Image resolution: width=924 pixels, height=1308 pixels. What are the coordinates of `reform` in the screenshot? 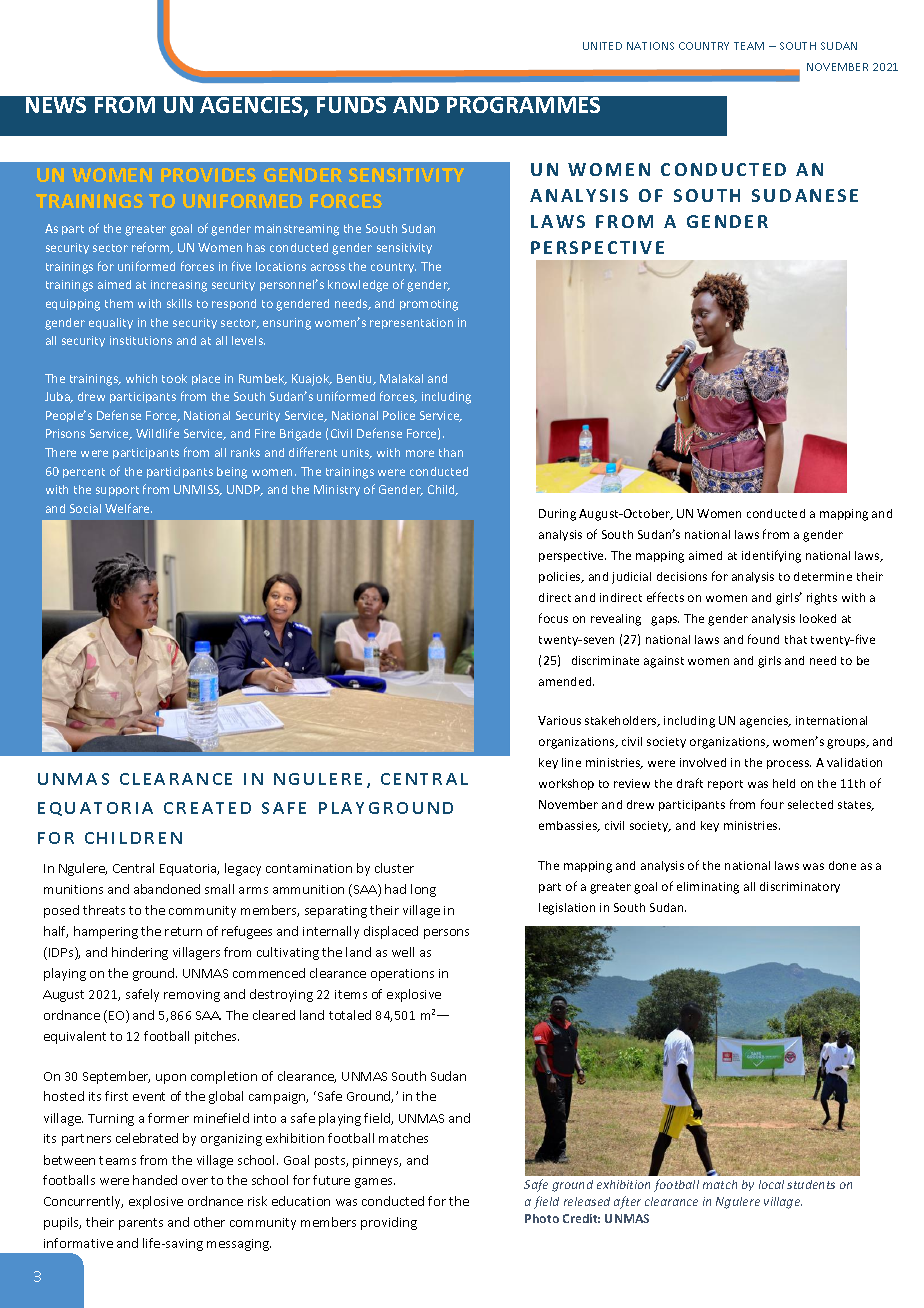 It's located at (152, 248).
